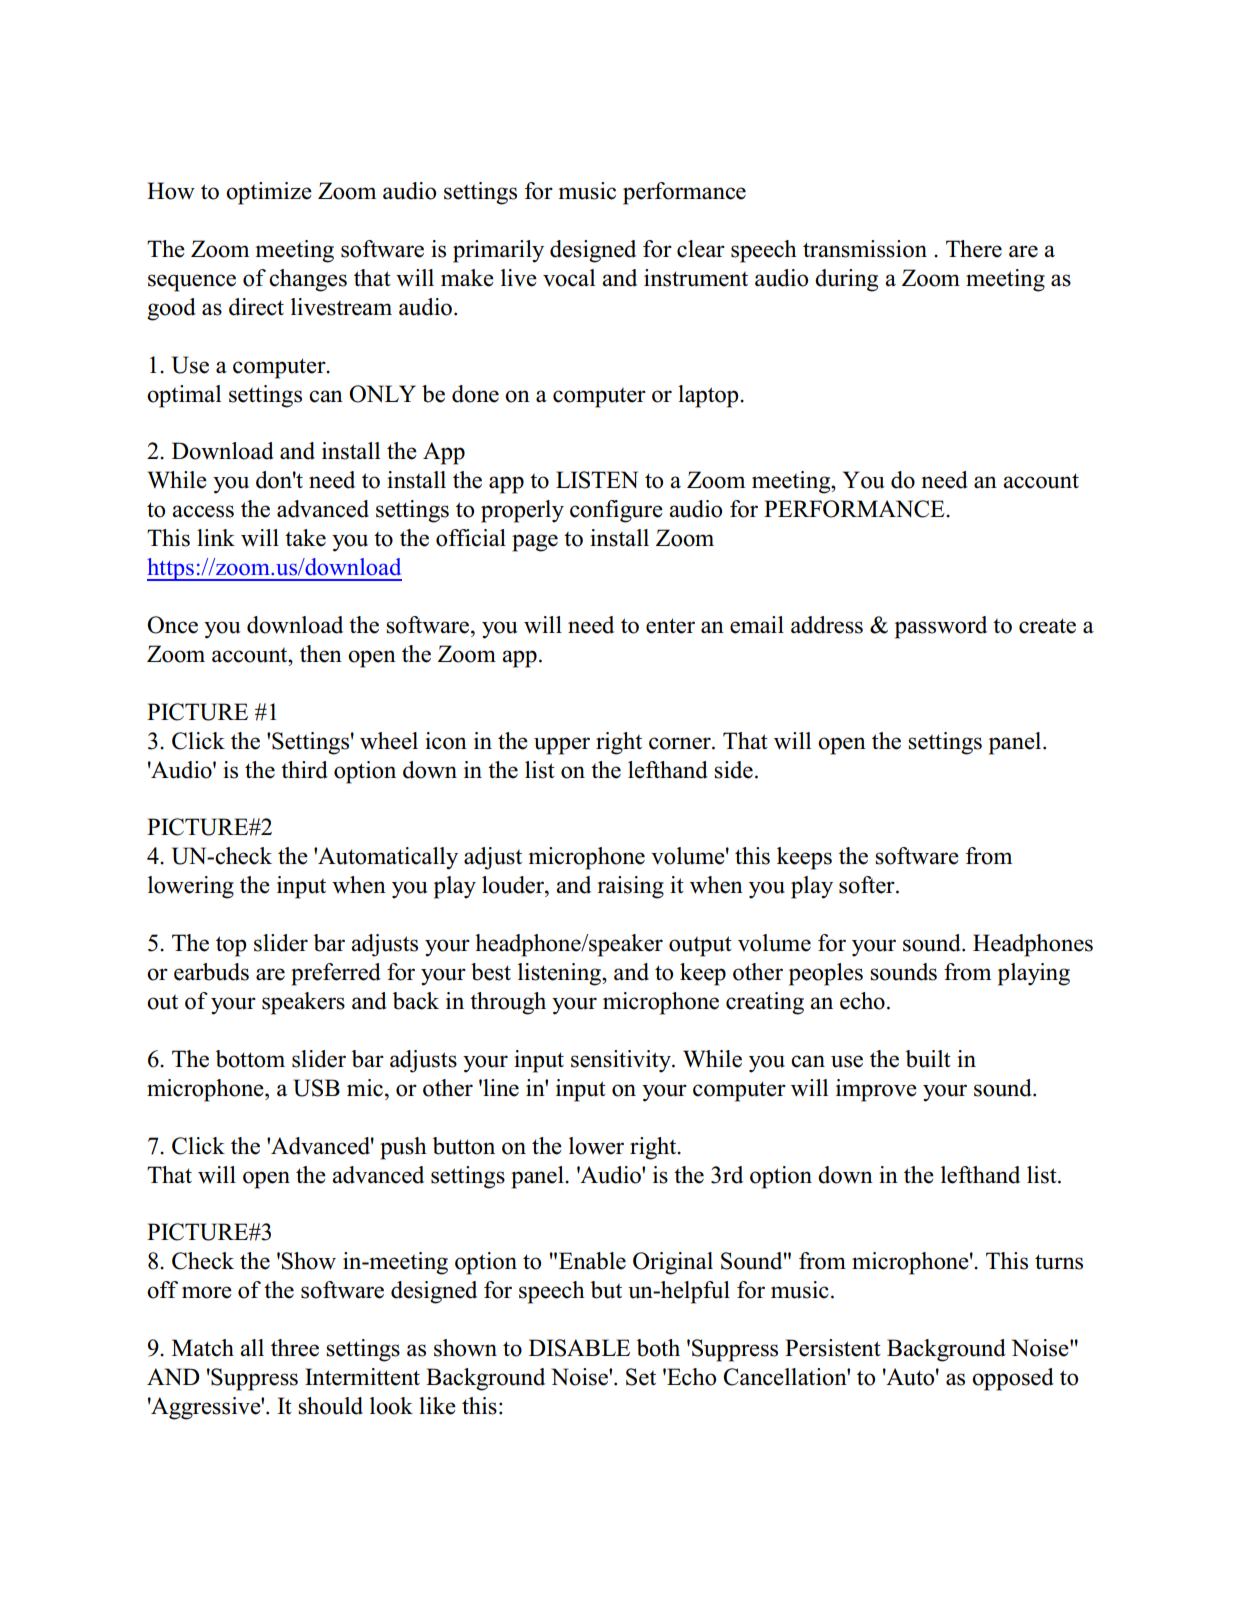  I want to click on built, so click(928, 1059).
